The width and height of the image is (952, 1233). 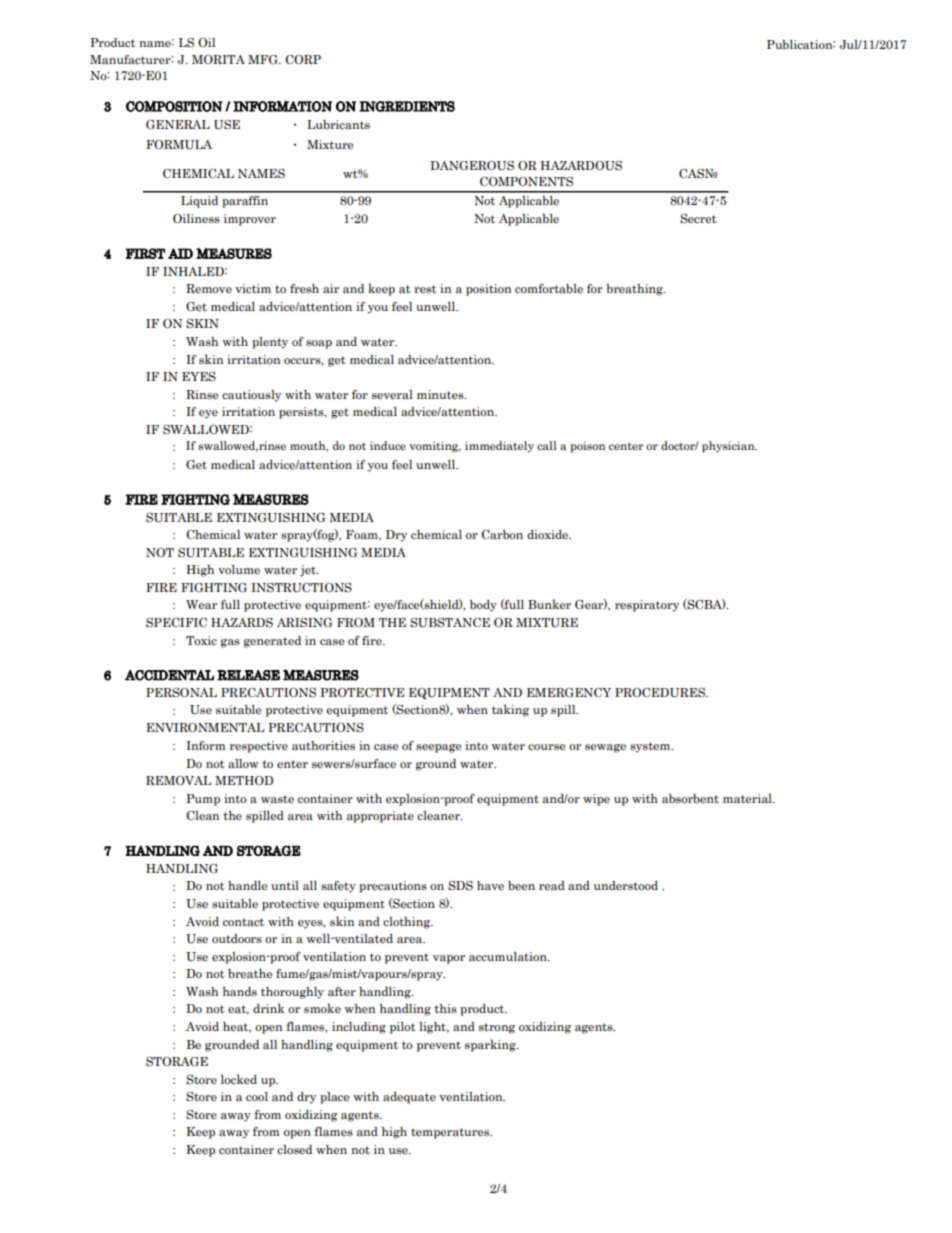 What do you see at coordinates (581, 166) in the image?
I see `HAZARDOUS` at bounding box center [581, 166].
